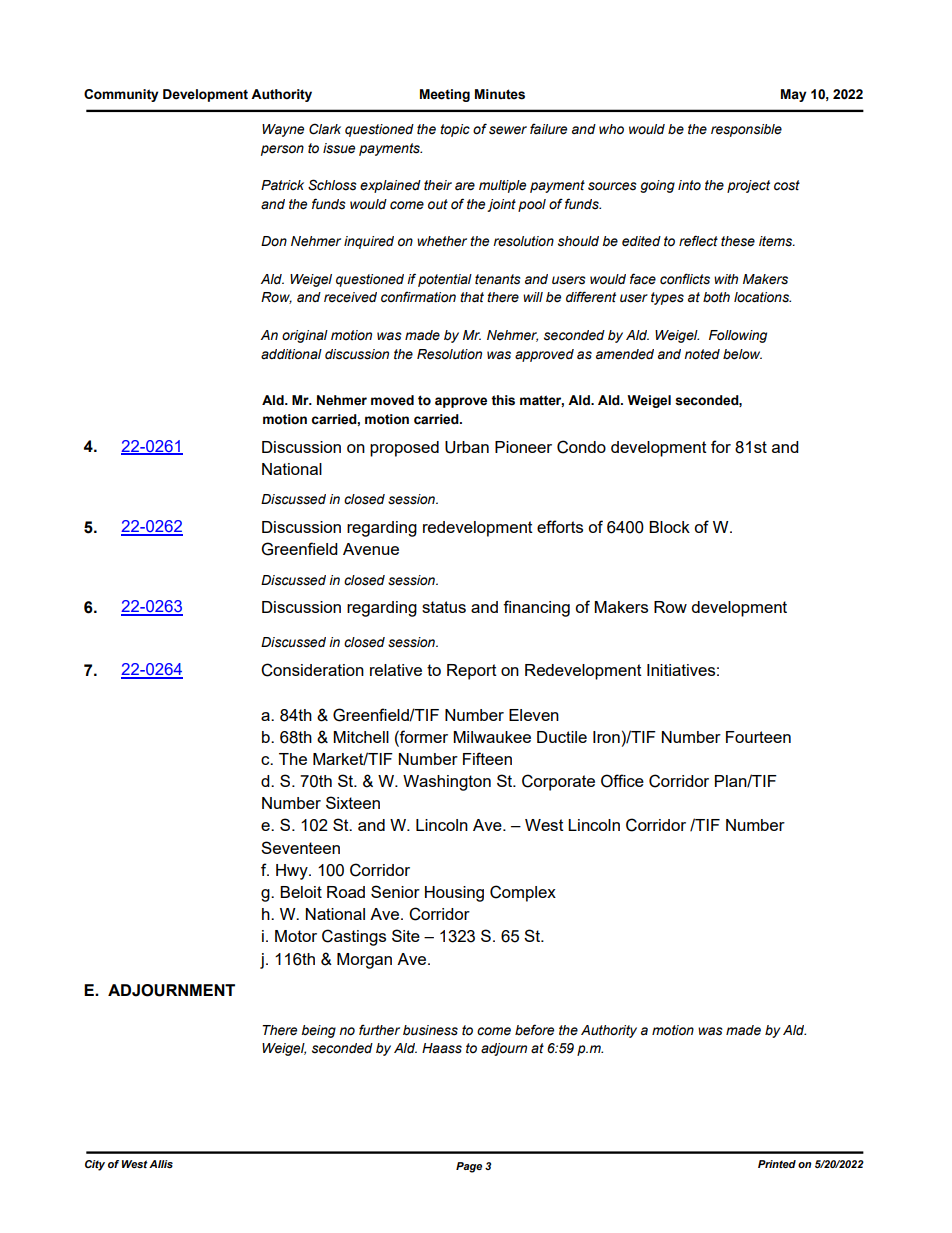  I want to click on Page, so click(469, 1167).
